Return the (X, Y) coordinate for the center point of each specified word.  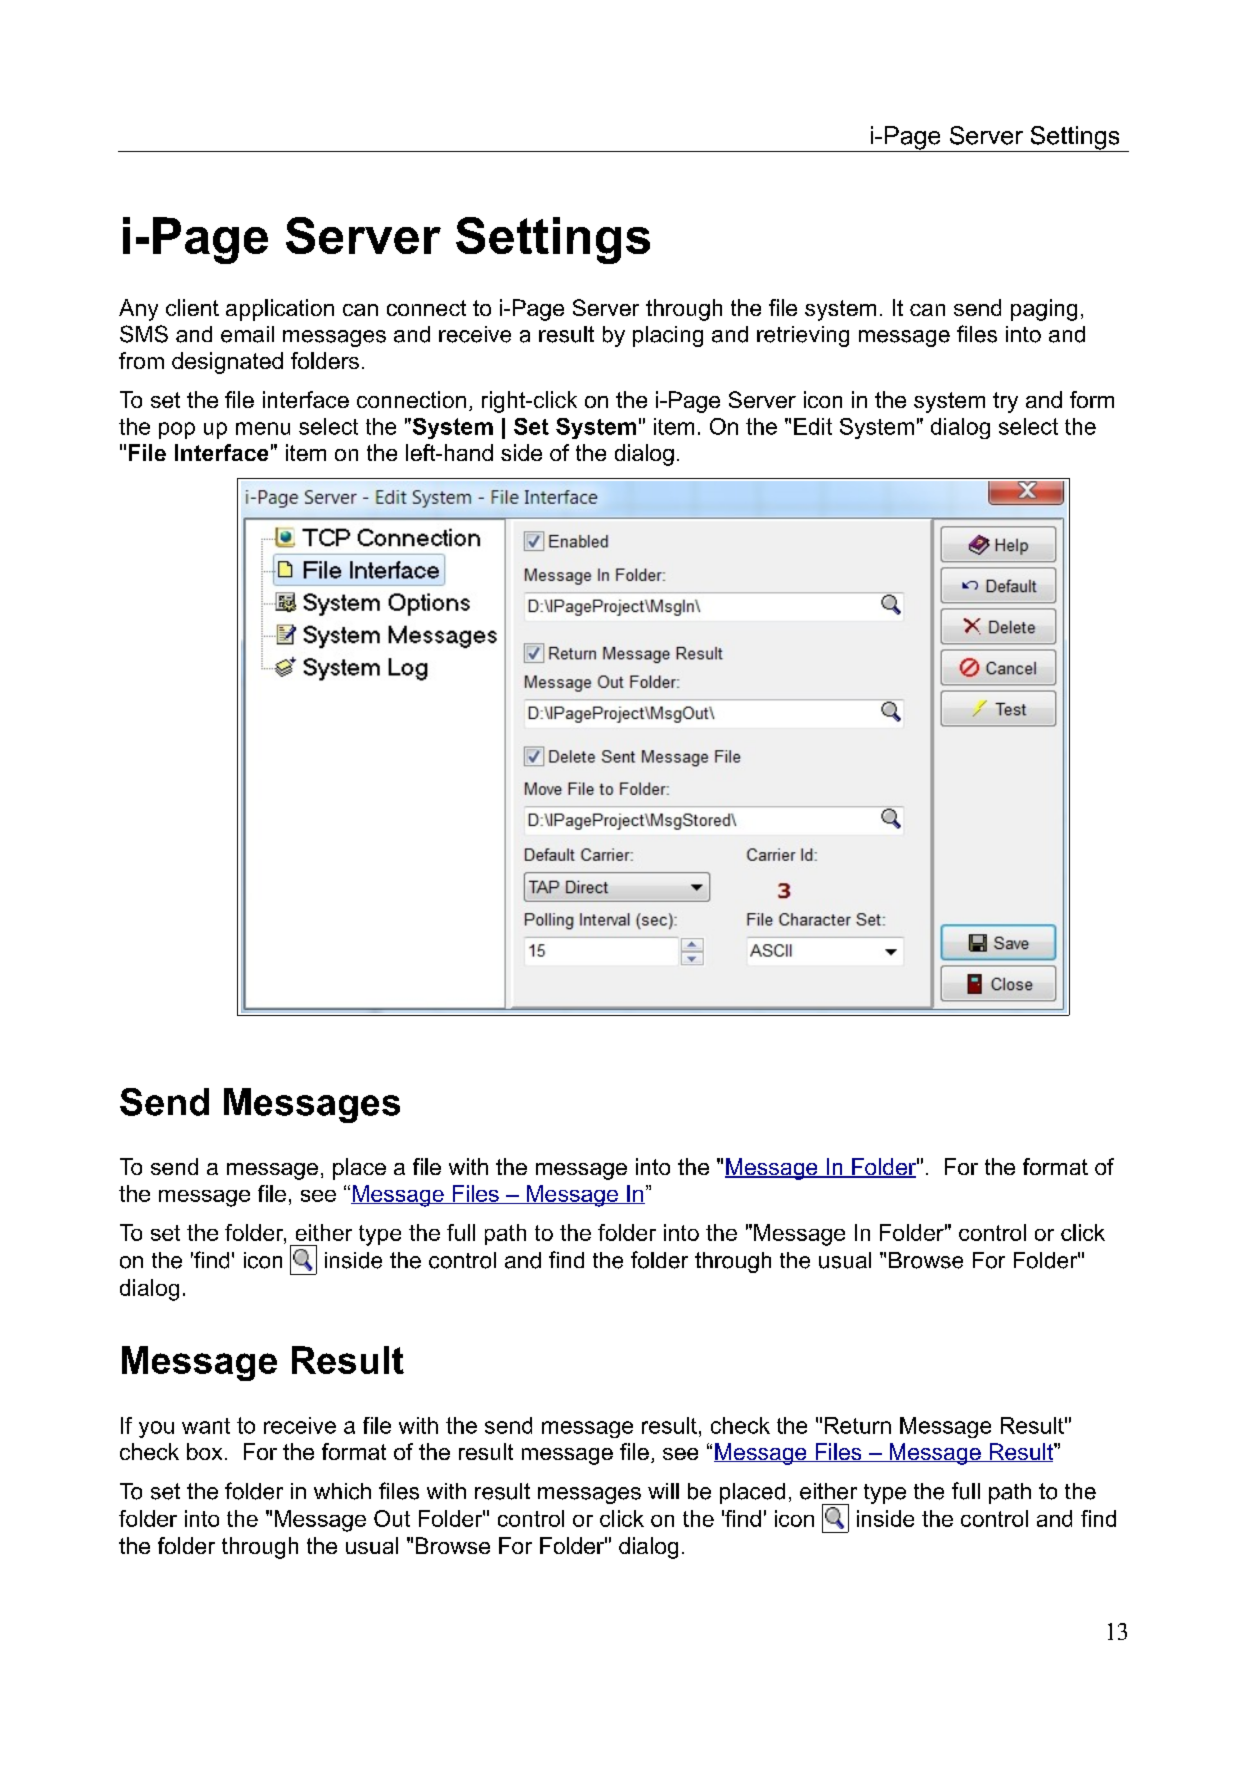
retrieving (803, 336)
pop (177, 430)
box (204, 1451)
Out (392, 1518)
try (1005, 402)
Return (858, 1425)
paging (1044, 310)
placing (668, 336)
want (206, 1426)
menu (263, 428)
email (247, 334)
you (156, 1429)
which (342, 1491)
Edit (813, 426)
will (663, 1491)
